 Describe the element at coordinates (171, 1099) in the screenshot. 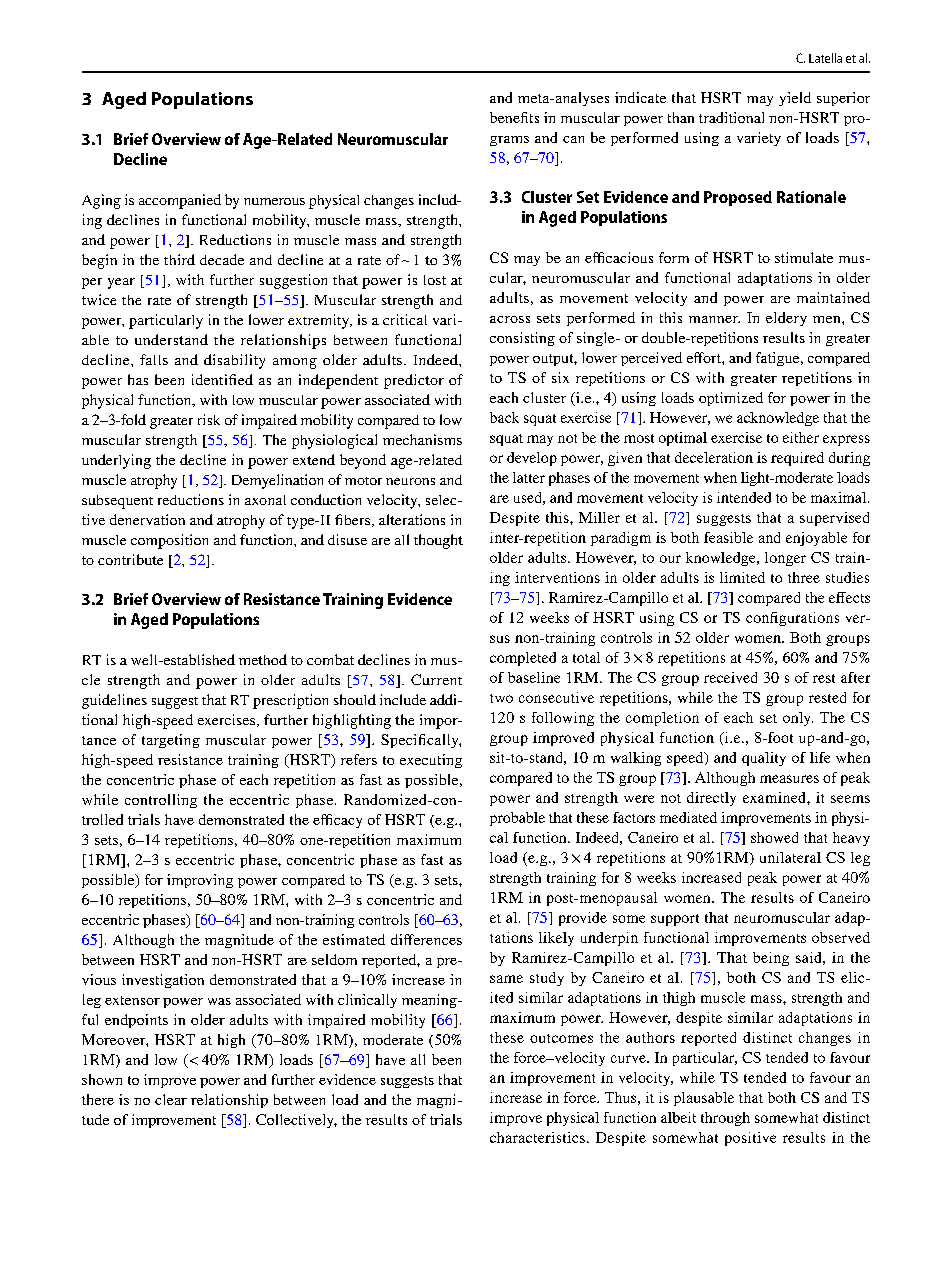

I see `clear` at that location.
